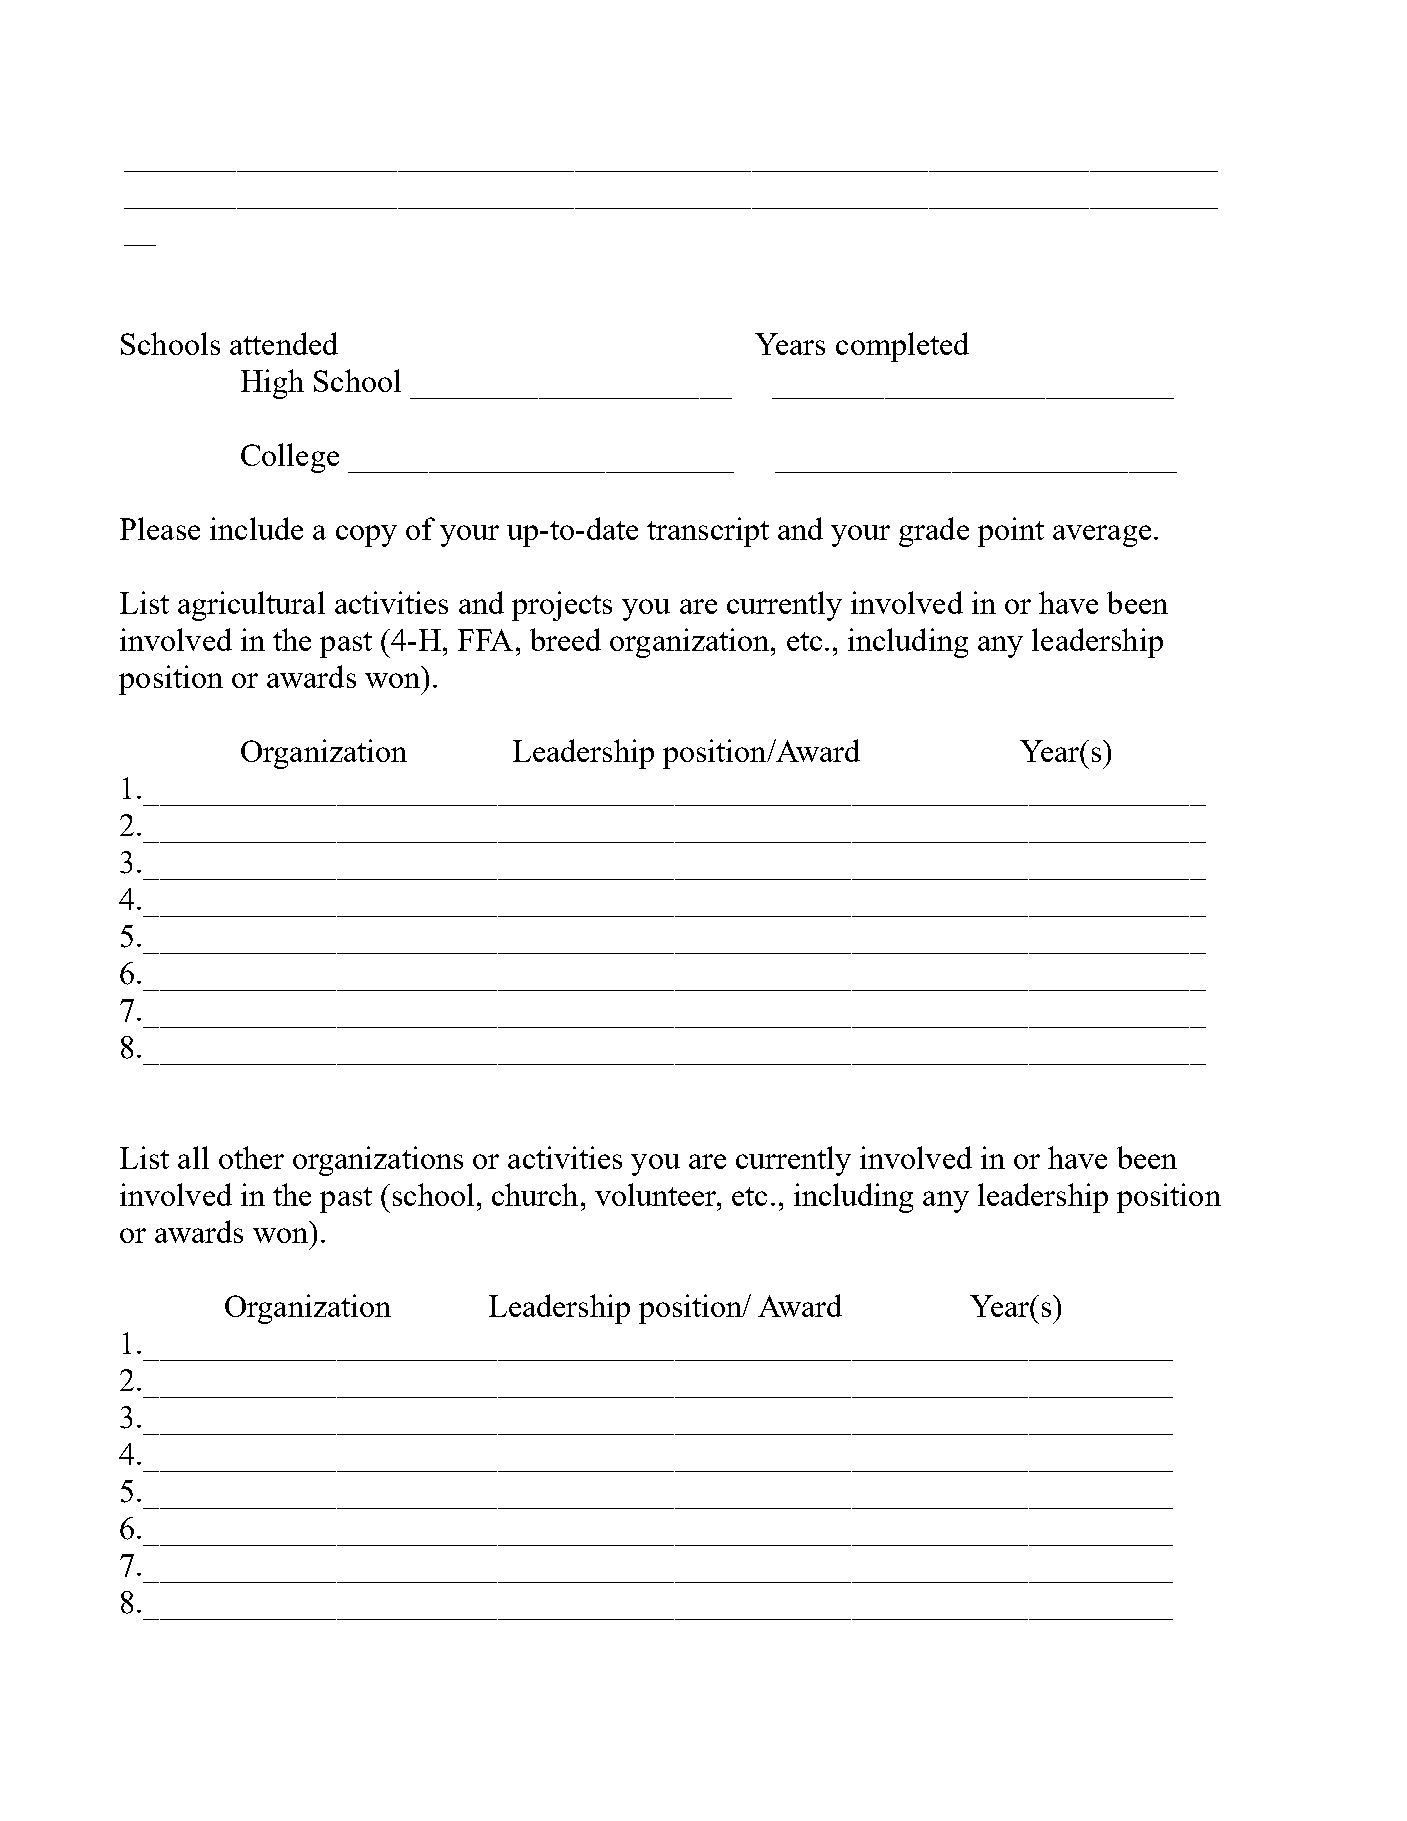  Describe the element at coordinates (934, 532) in the page. I see `grade` at that location.
